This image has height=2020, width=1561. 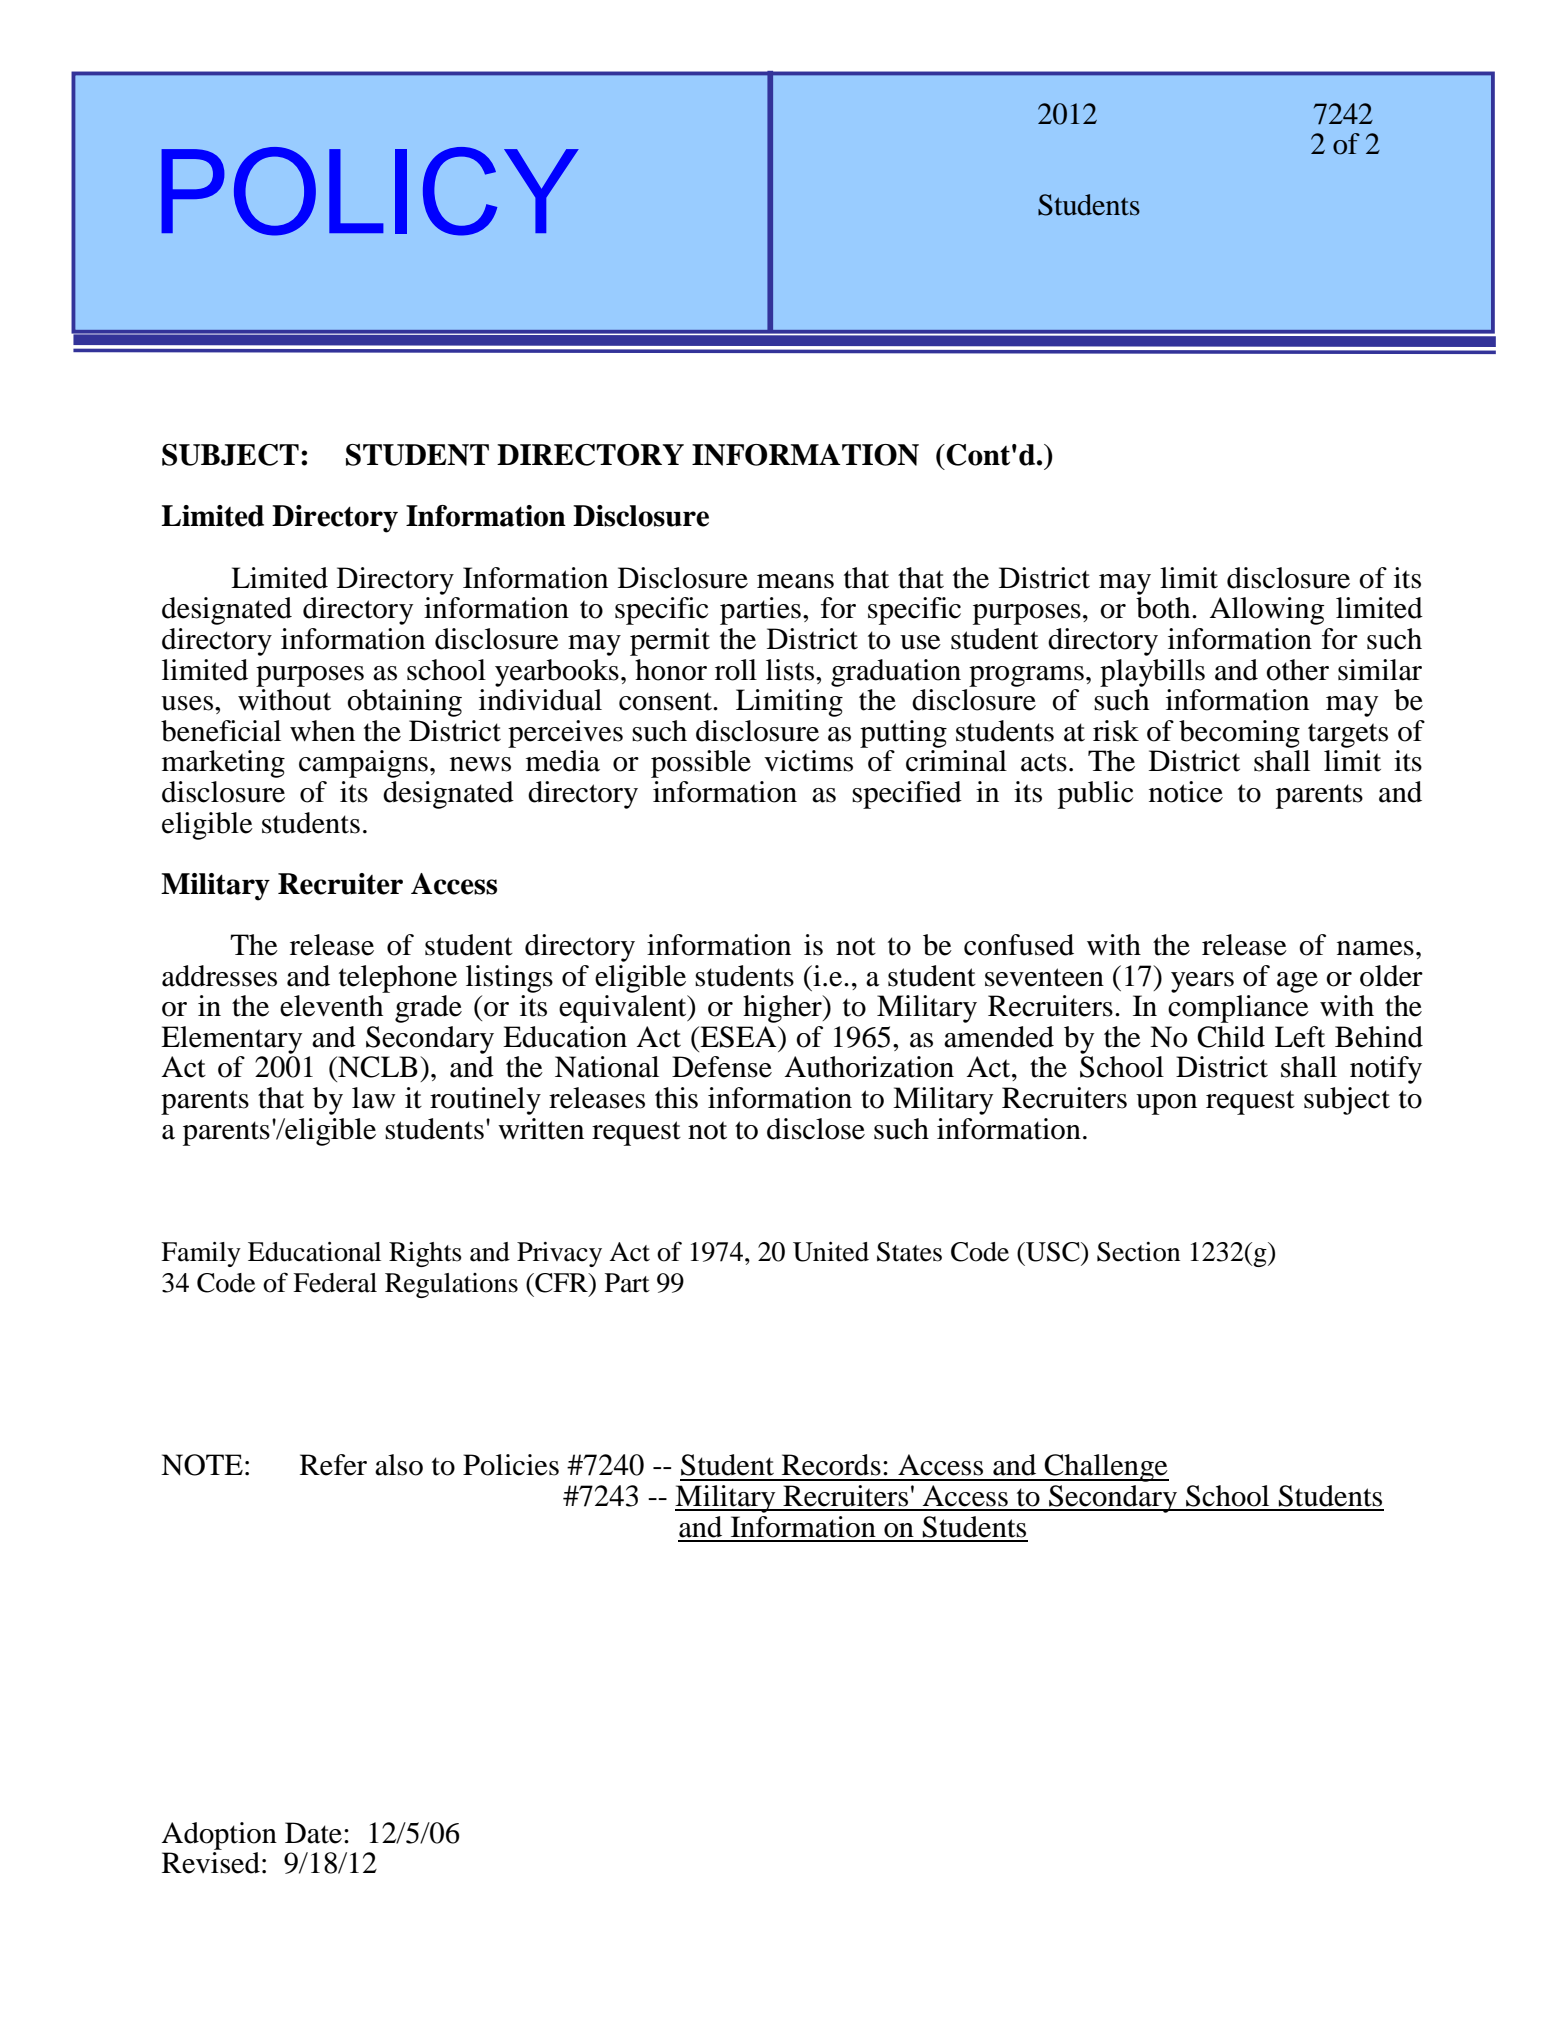 I want to click on Date, so click(x=313, y=1833).
